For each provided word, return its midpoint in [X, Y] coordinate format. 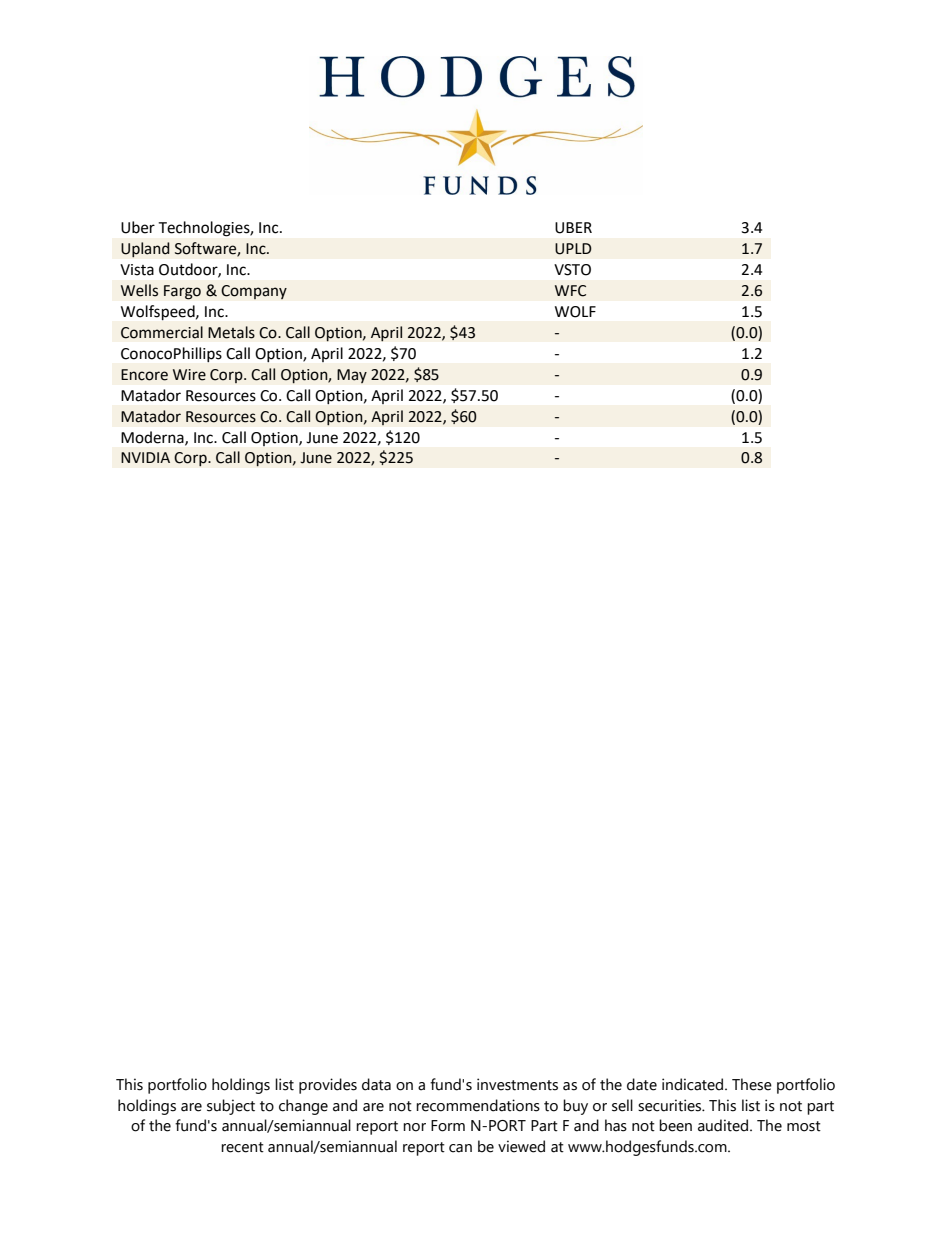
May [352, 376]
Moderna [153, 438]
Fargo [182, 292]
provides [328, 1086]
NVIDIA [145, 457]
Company [254, 292]
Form [448, 1126]
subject [231, 1107]
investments [517, 1084]
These [752, 1084]
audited [724, 1125]
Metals [231, 332]
